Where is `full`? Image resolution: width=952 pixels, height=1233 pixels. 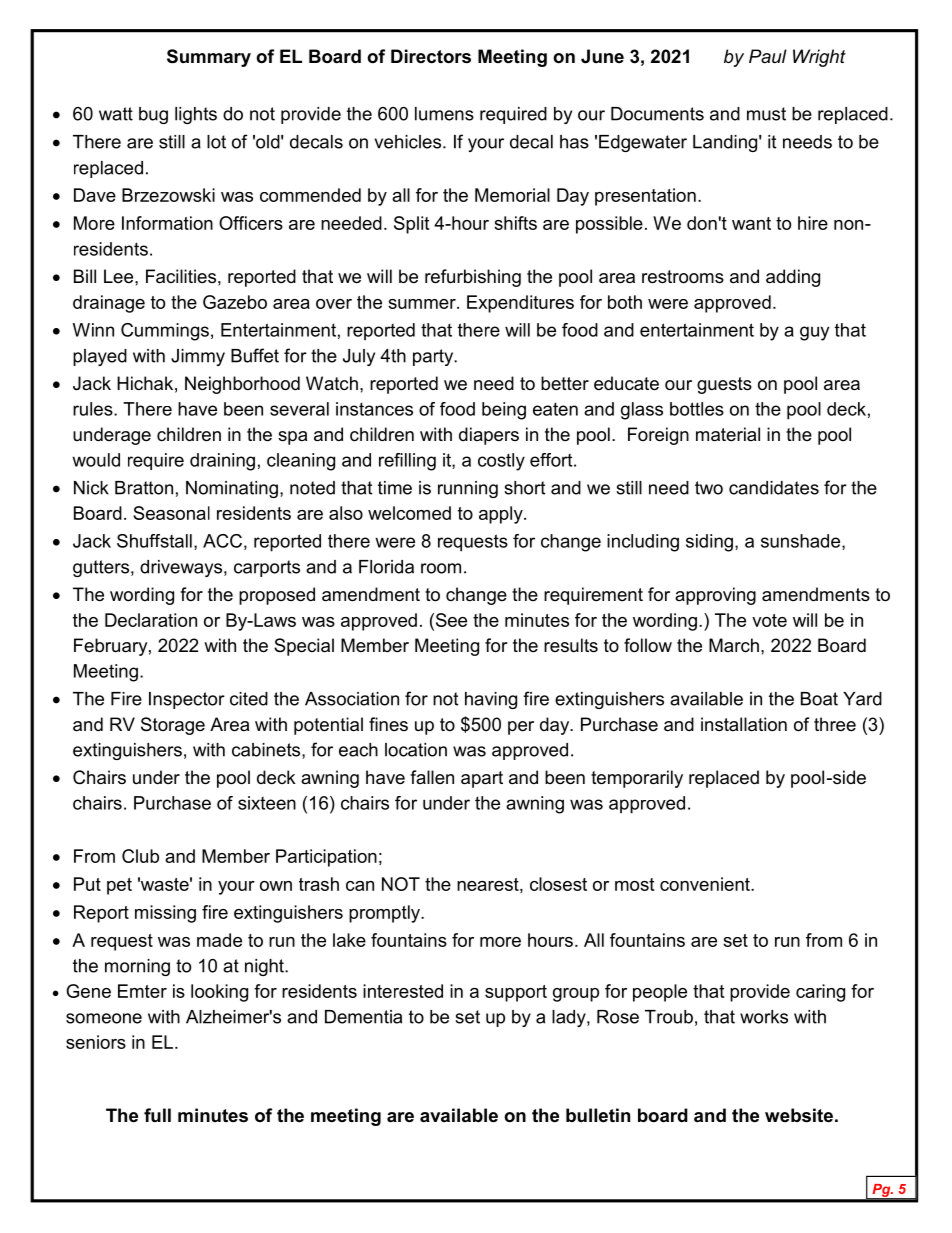 full is located at coordinates (157, 1115).
